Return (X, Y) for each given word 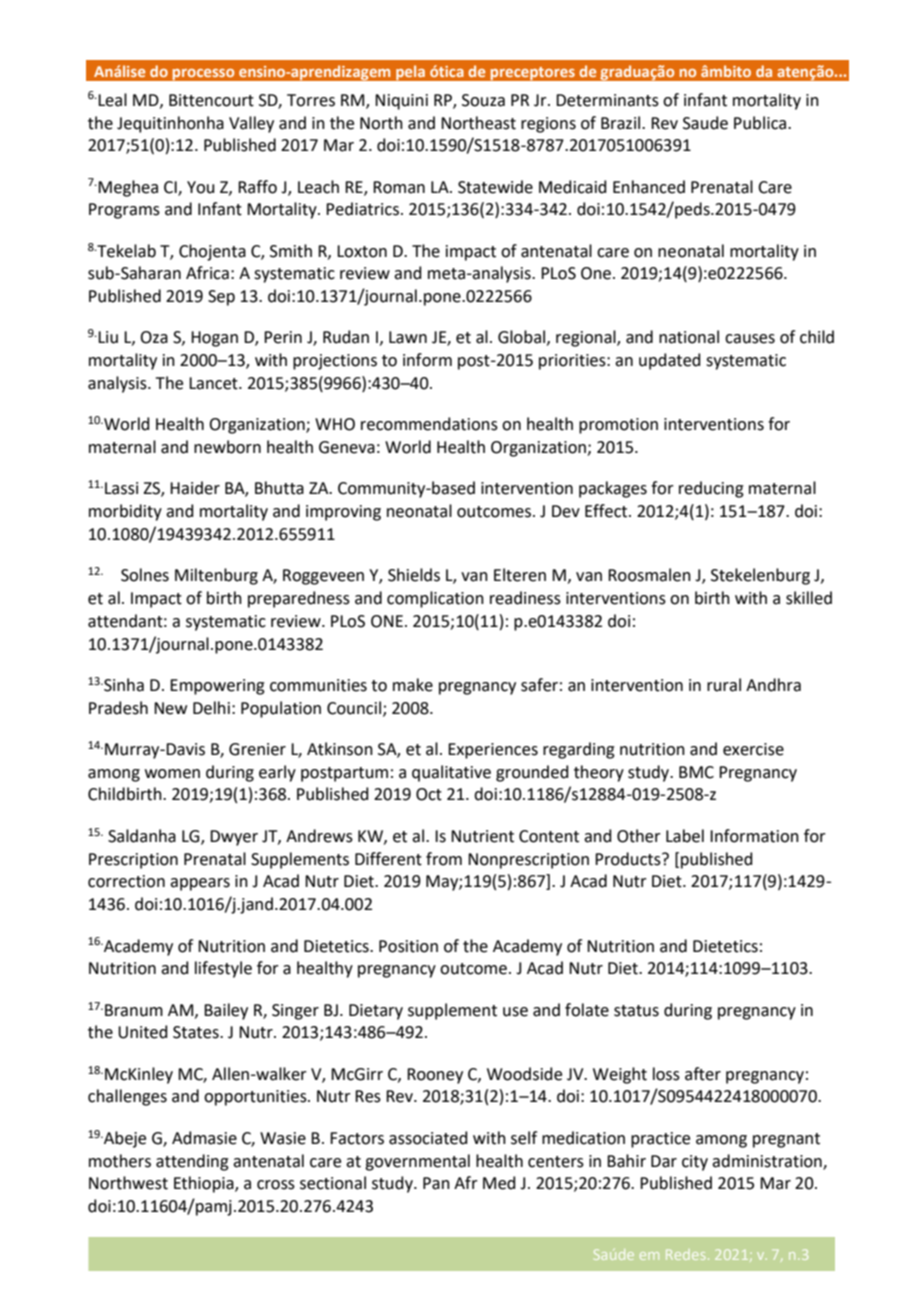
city (695, 1163)
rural (724, 685)
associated (428, 1138)
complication (435, 599)
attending (192, 1162)
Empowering (217, 687)
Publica (761, 123)
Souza (483, 100)
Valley (251, 124)
